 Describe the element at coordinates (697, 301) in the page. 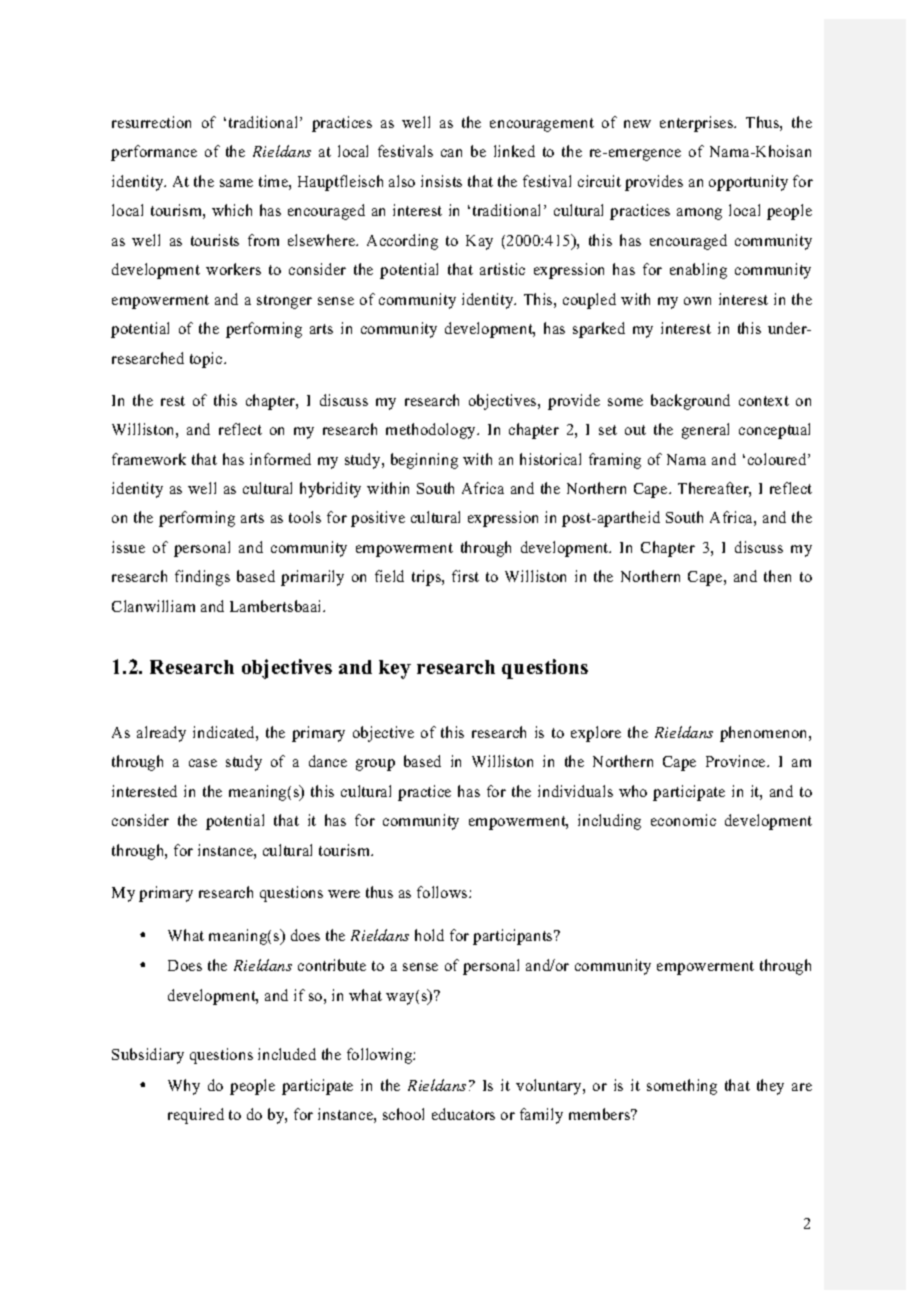

I see `own` at that location.
